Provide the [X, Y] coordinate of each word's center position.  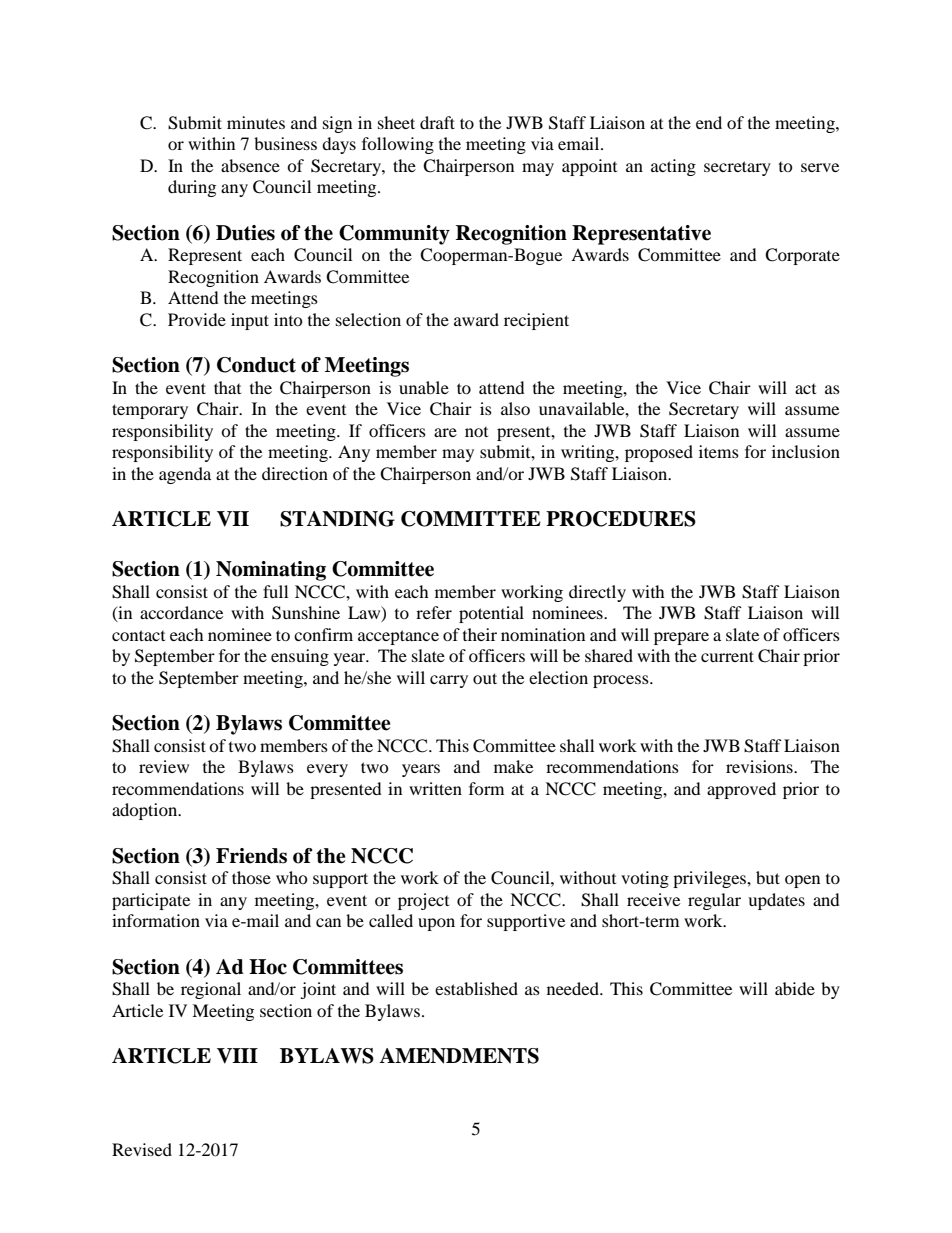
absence [250, 165]
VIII [237, 1056]
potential [491, 614]
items [719, 451]
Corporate [802, 256]
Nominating [271, 571]
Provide [197, 319]
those [251, 877]
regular [714, 901]
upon [436, 924]
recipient [536, 321]
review [164, 766]
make [513, 766]
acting [673, 167]
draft [437, 122]
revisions [760, 766]
